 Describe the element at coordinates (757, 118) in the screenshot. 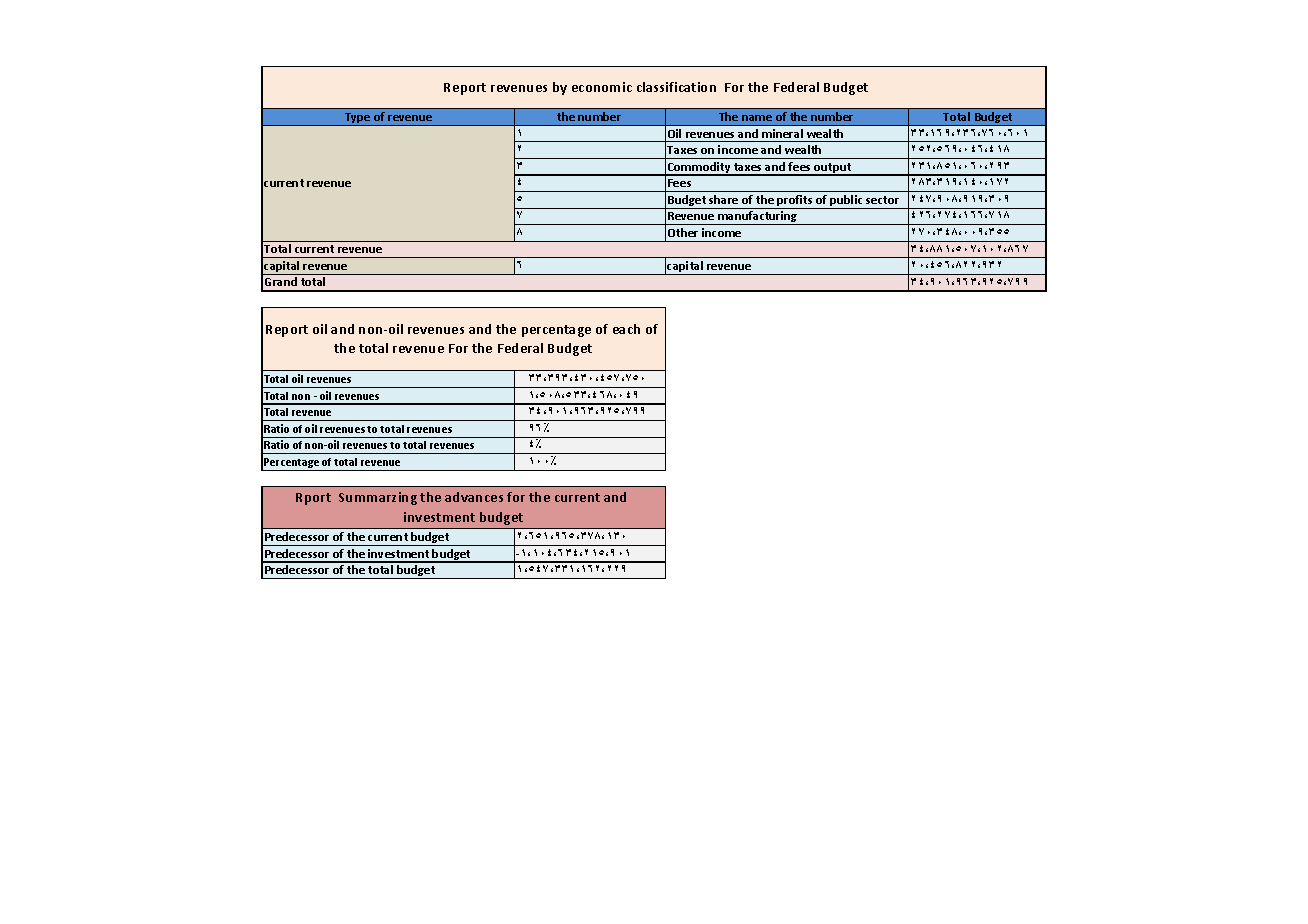

I see `name` at that location.
